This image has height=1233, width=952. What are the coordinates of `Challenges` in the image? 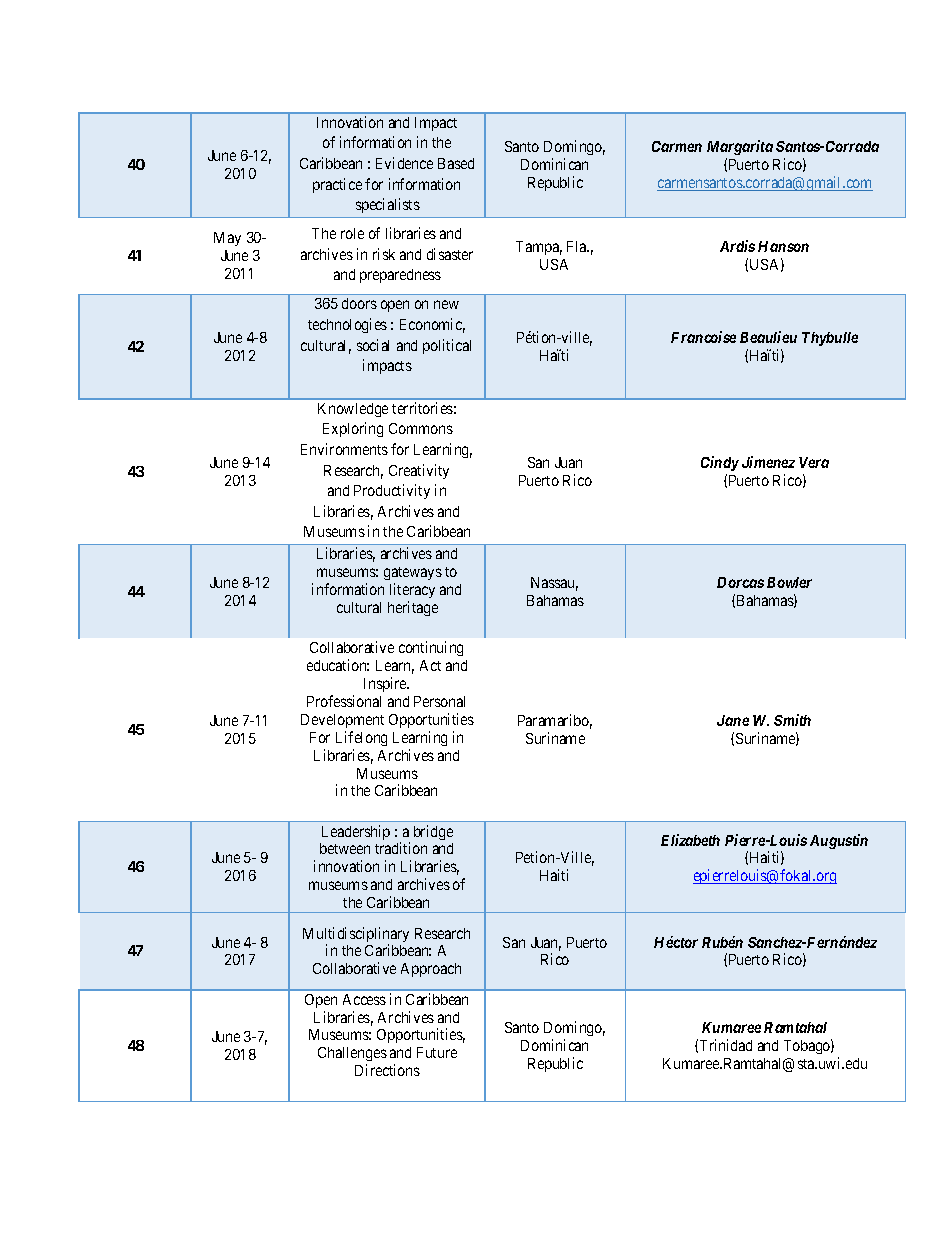 It's located at (352, 1056).
